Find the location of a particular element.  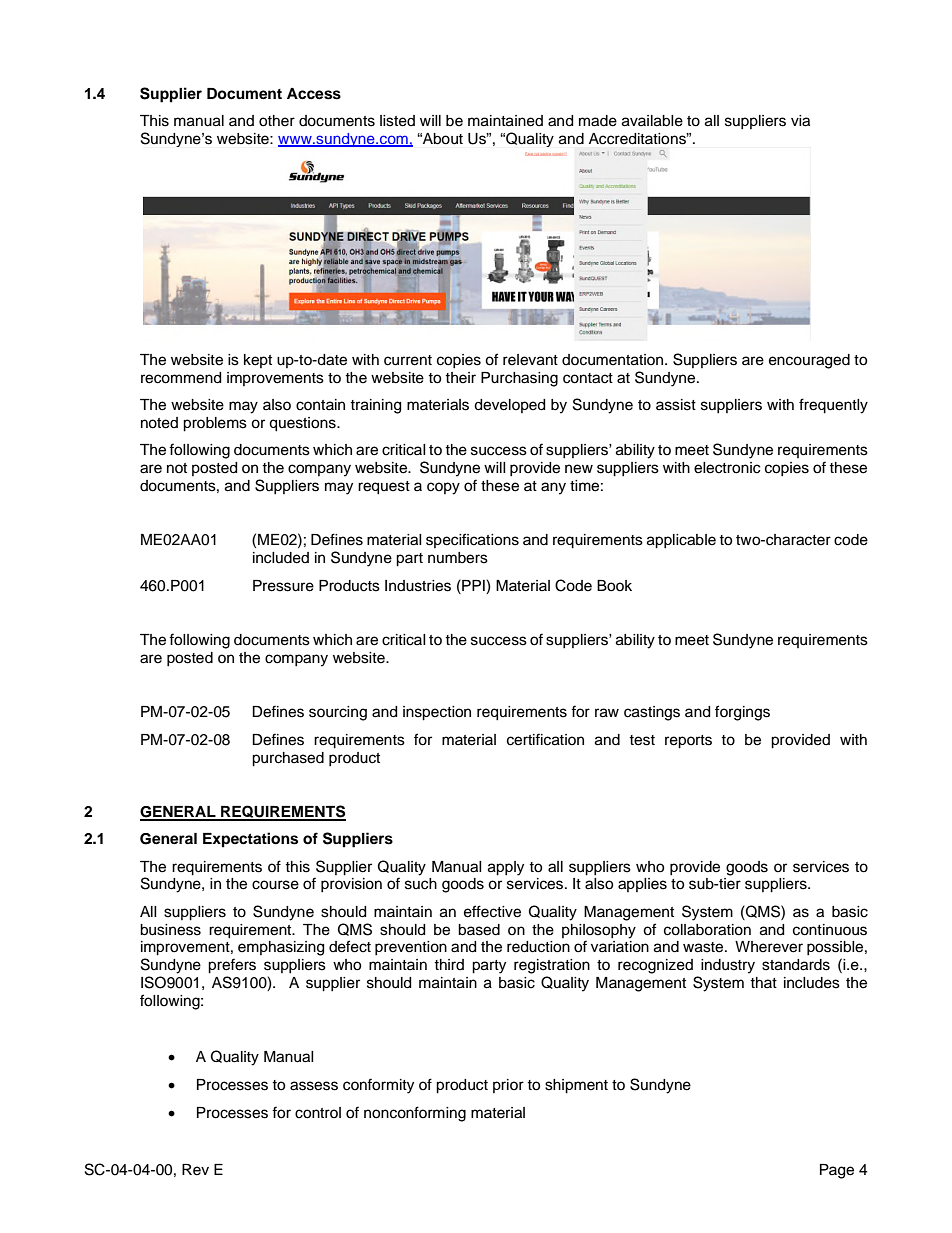

copy is located at coordinates (443, 488).
